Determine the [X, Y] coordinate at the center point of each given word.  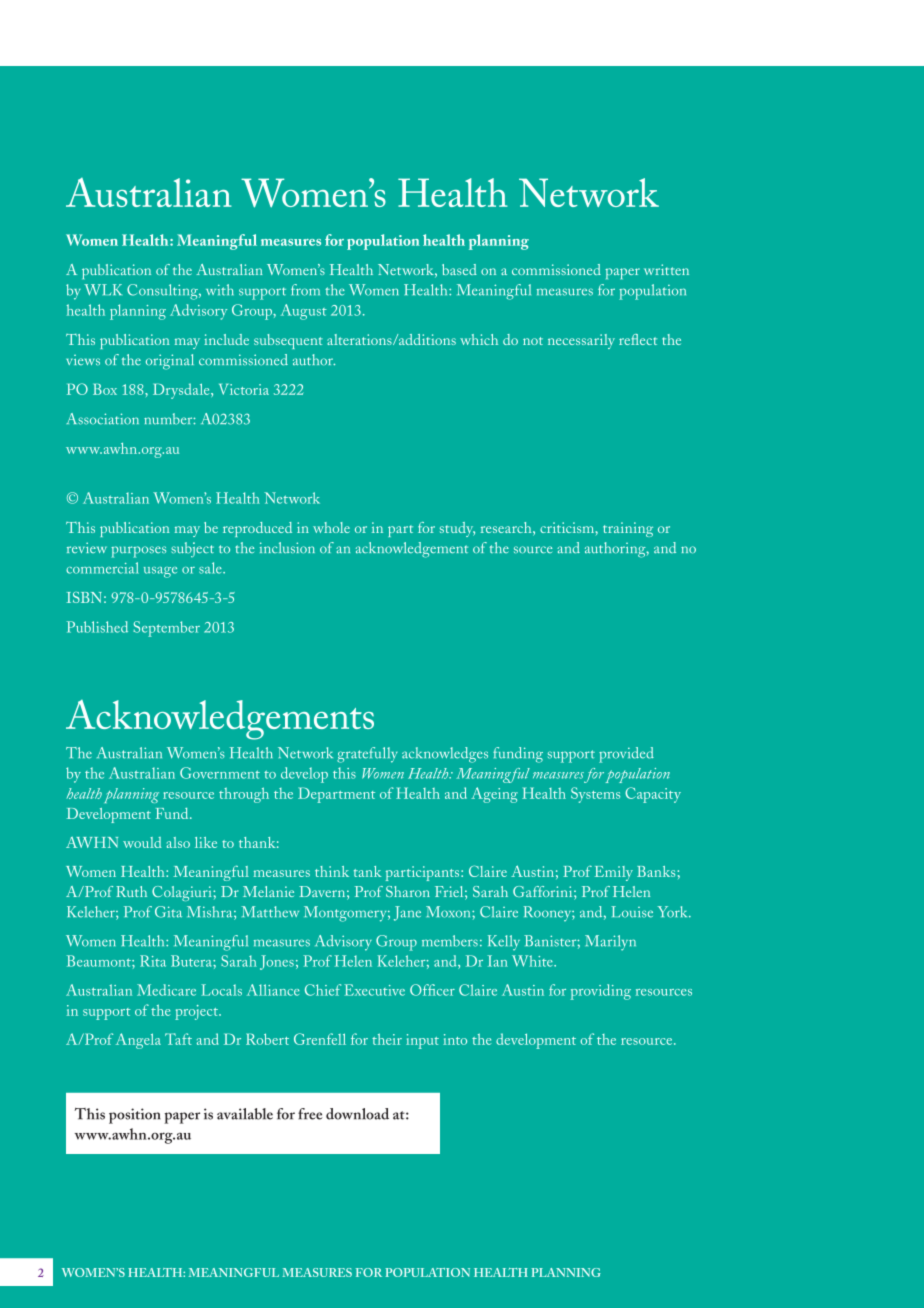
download [357, 1114]
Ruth [131, 891]
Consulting [163, 292]
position [135, 1116]
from [305, 290]
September [166, 629]
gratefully [367, 755]
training [628, 529]
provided [626, 755]
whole [331, 527]
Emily [614, 873]
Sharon [408, 891]
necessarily [581, 341]
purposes [138, 552]
